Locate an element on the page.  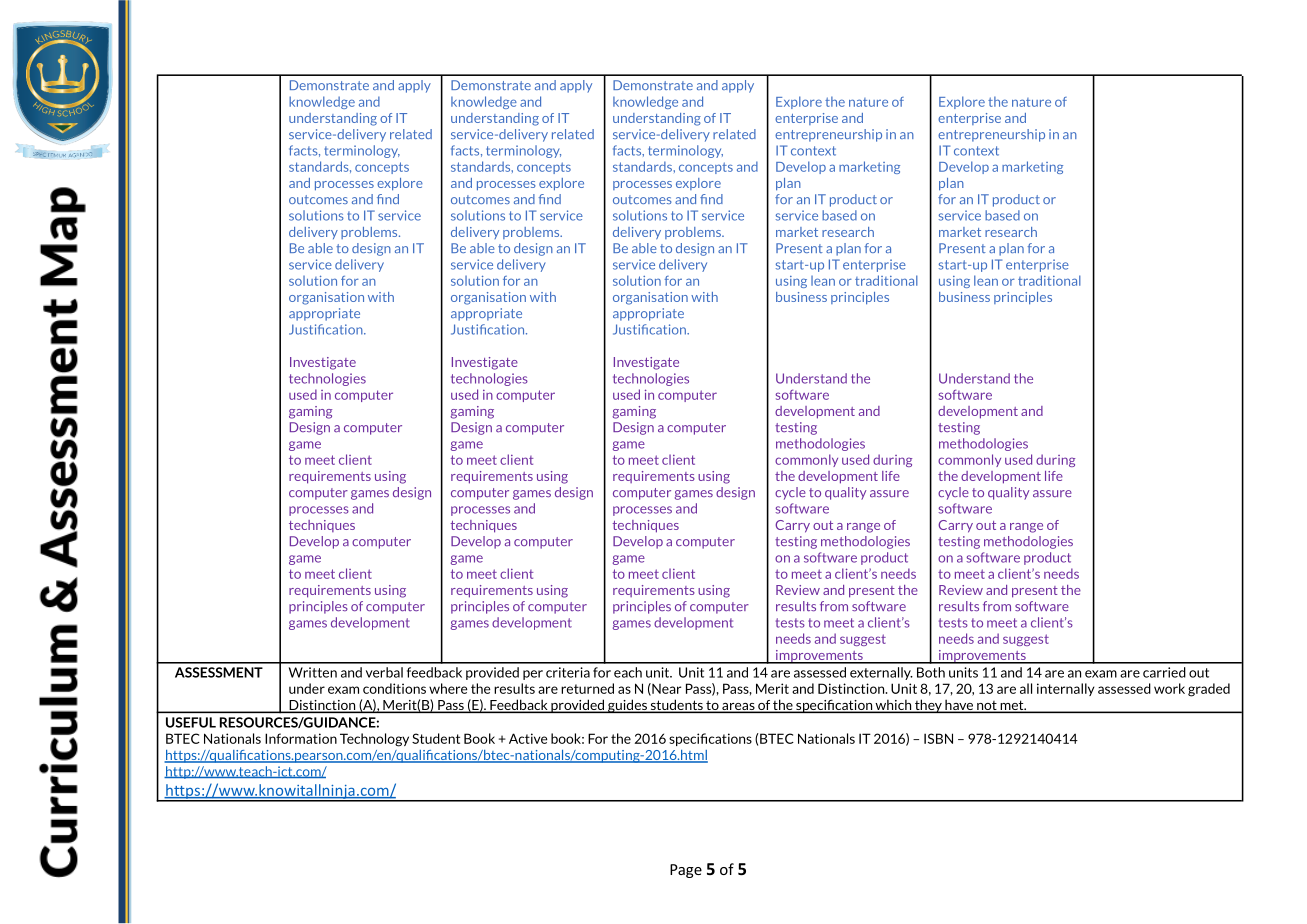
Page is located at coordinates (686, 871).
